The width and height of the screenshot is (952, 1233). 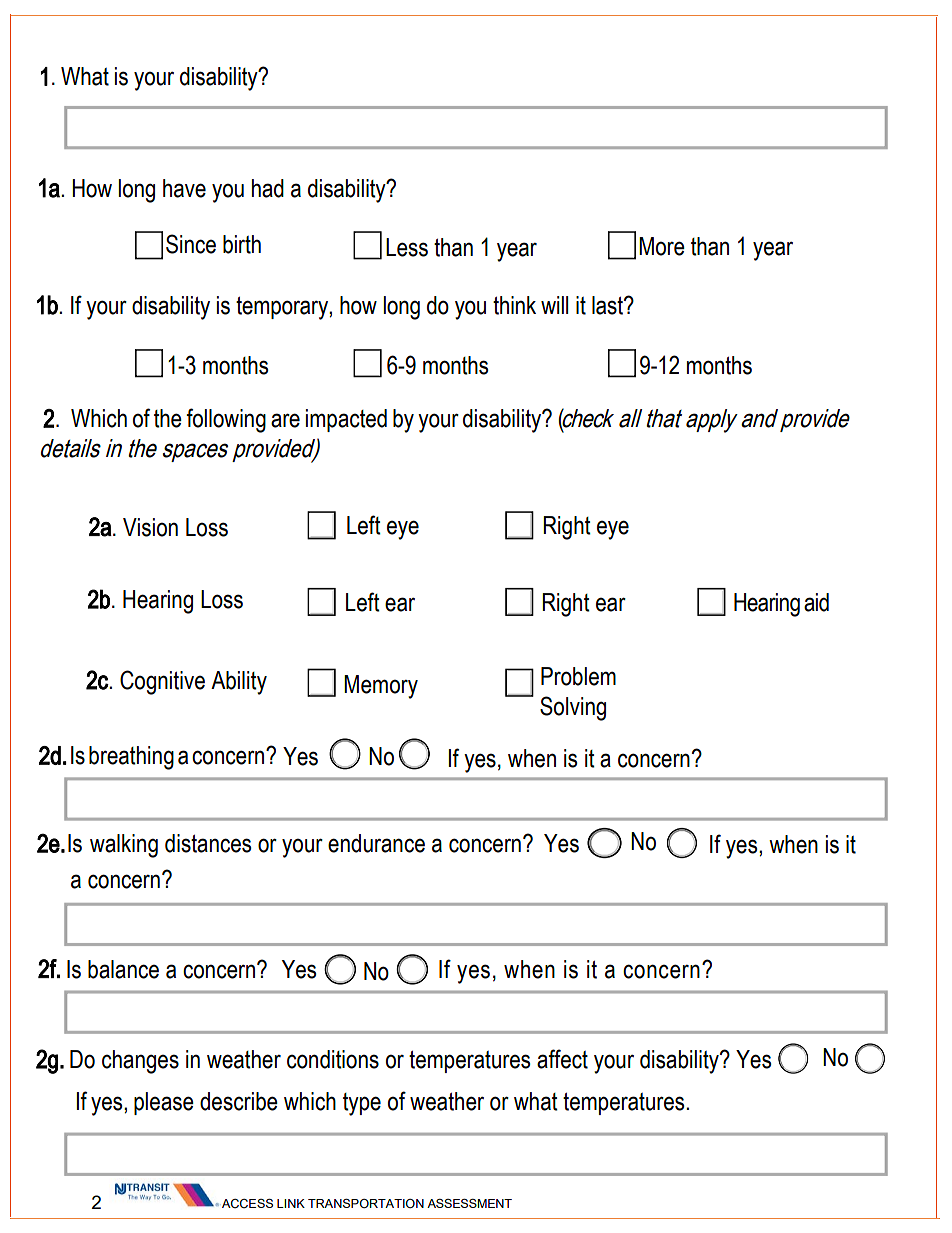 What do you see at coordinates (573, 708) in the screenshot?
I see `Solving` at bounding box center [573, 708].
